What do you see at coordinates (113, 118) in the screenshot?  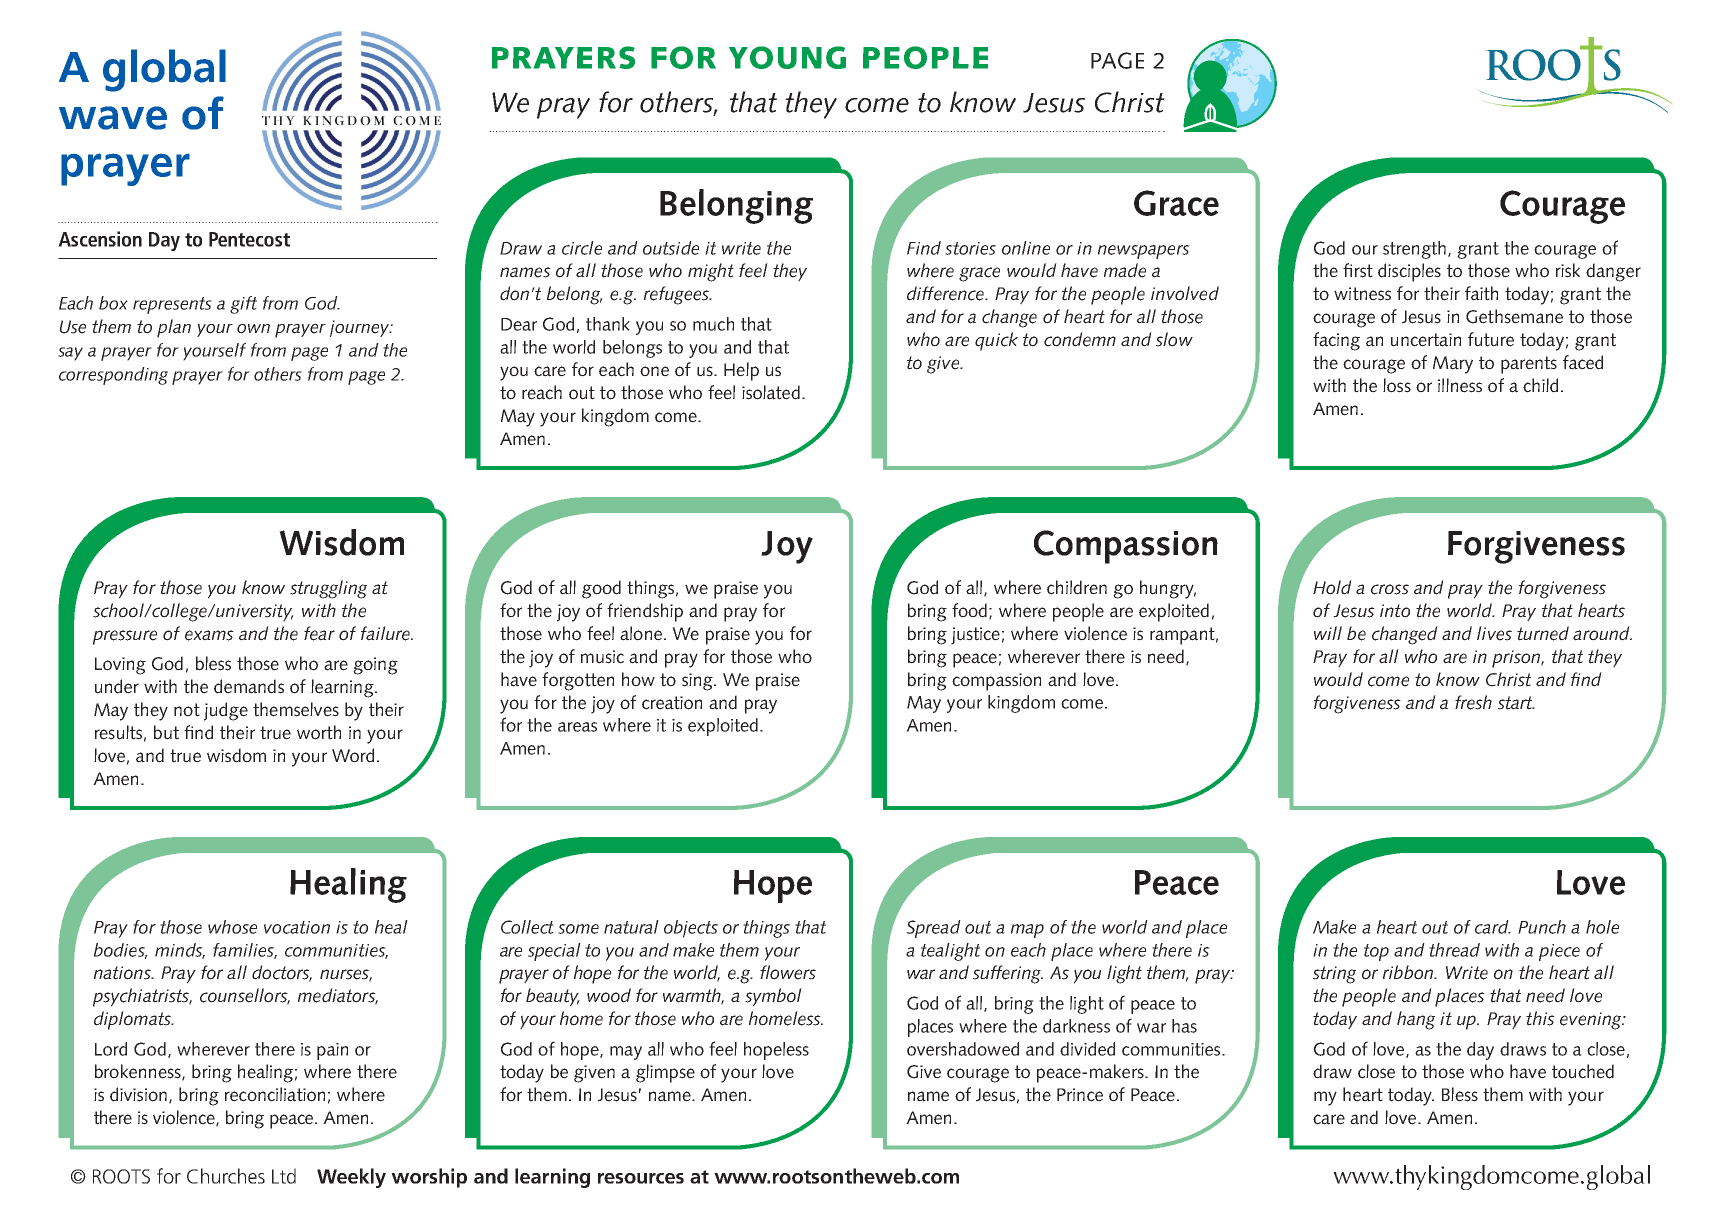 I see `wave` at bounding box center [113, 118].
